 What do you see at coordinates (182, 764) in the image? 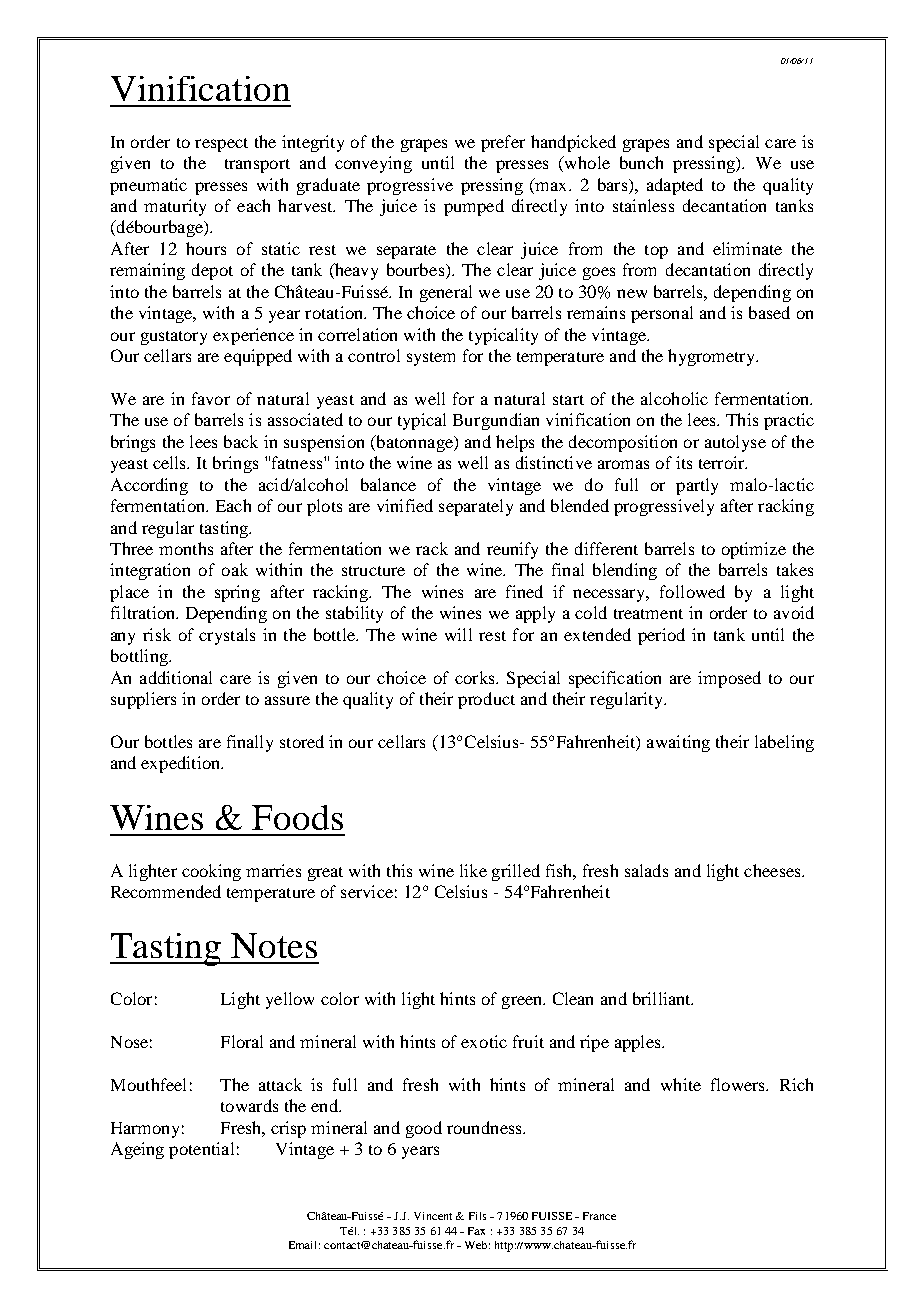
I see `expedition` at bounding box center [182, 764].
